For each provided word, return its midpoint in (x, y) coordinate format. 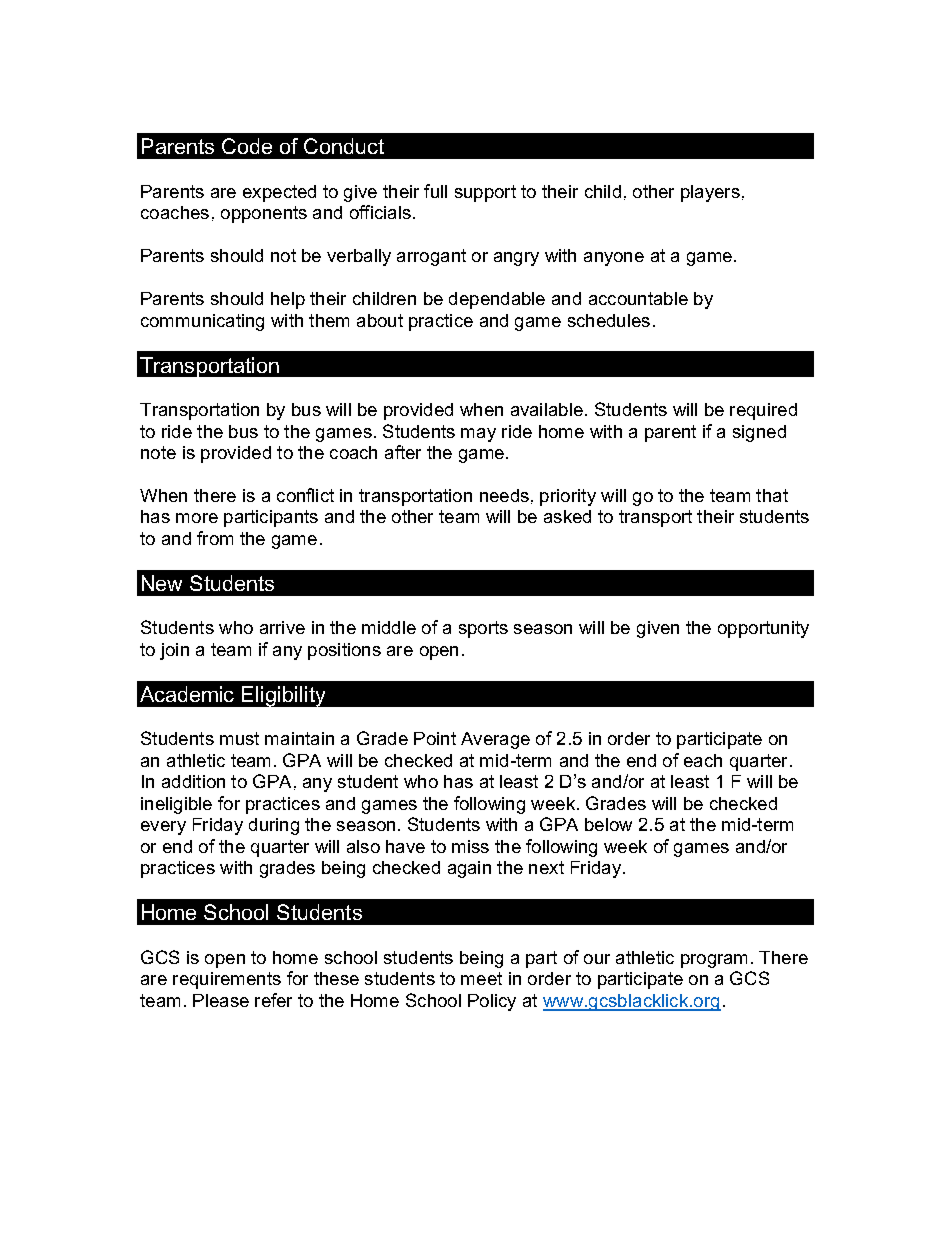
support (485, 193)
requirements (227, 980)
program (714, 961)
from (215, 538)
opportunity (763, 629)
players (710, 193)
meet (481, 978)
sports (483, 629)
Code (247, 146)
